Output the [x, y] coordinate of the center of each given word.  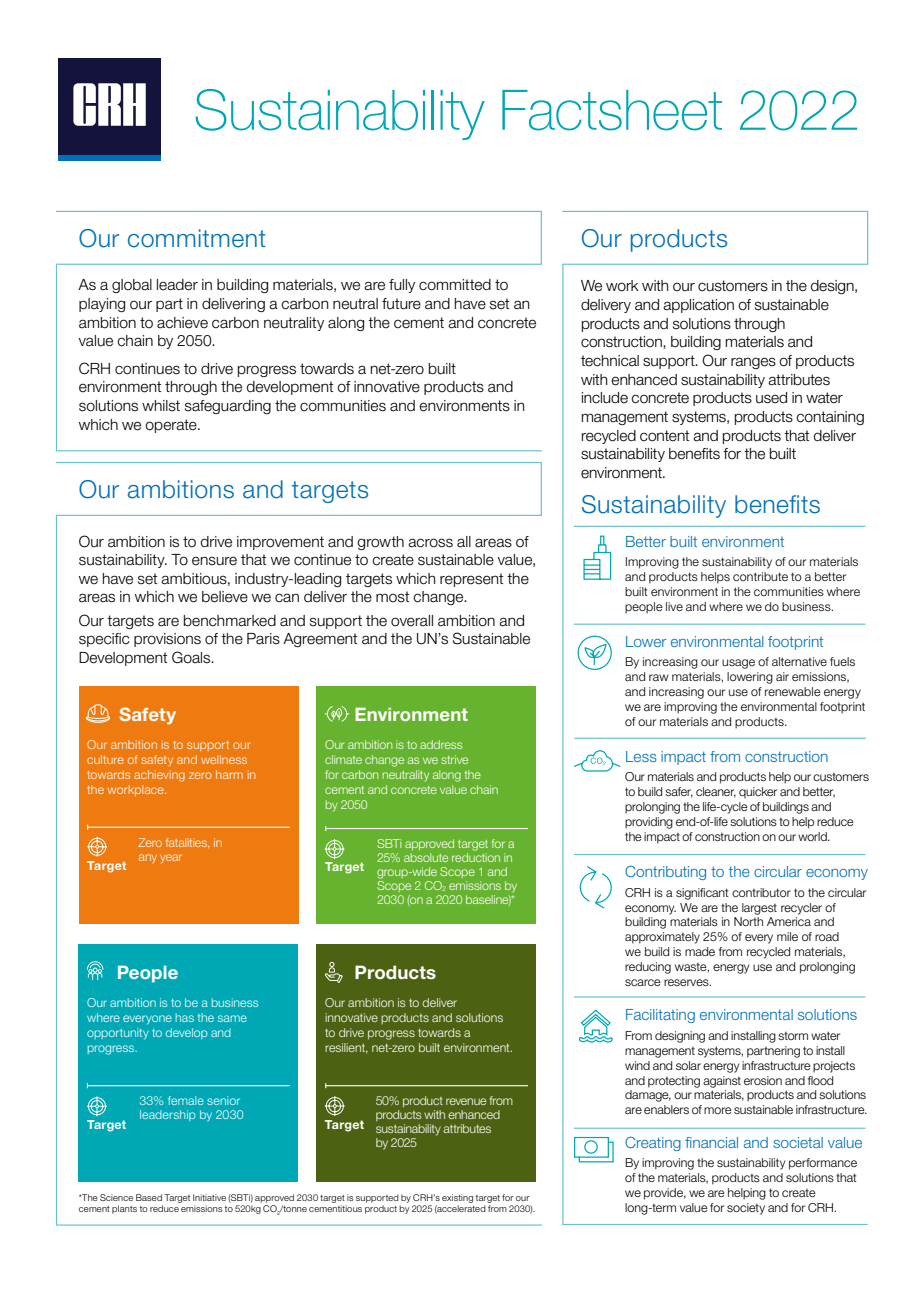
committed [455, 285]
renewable [793, 691]
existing [457, 1198]
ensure [214, 561]
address [441, 744]
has [185, 1017]
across [430, 543]
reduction [476, 857]
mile [787, 936]
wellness [224, 759]
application [698, 306]
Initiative [209, 1197]
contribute [760, 576]
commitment [197, 238]
